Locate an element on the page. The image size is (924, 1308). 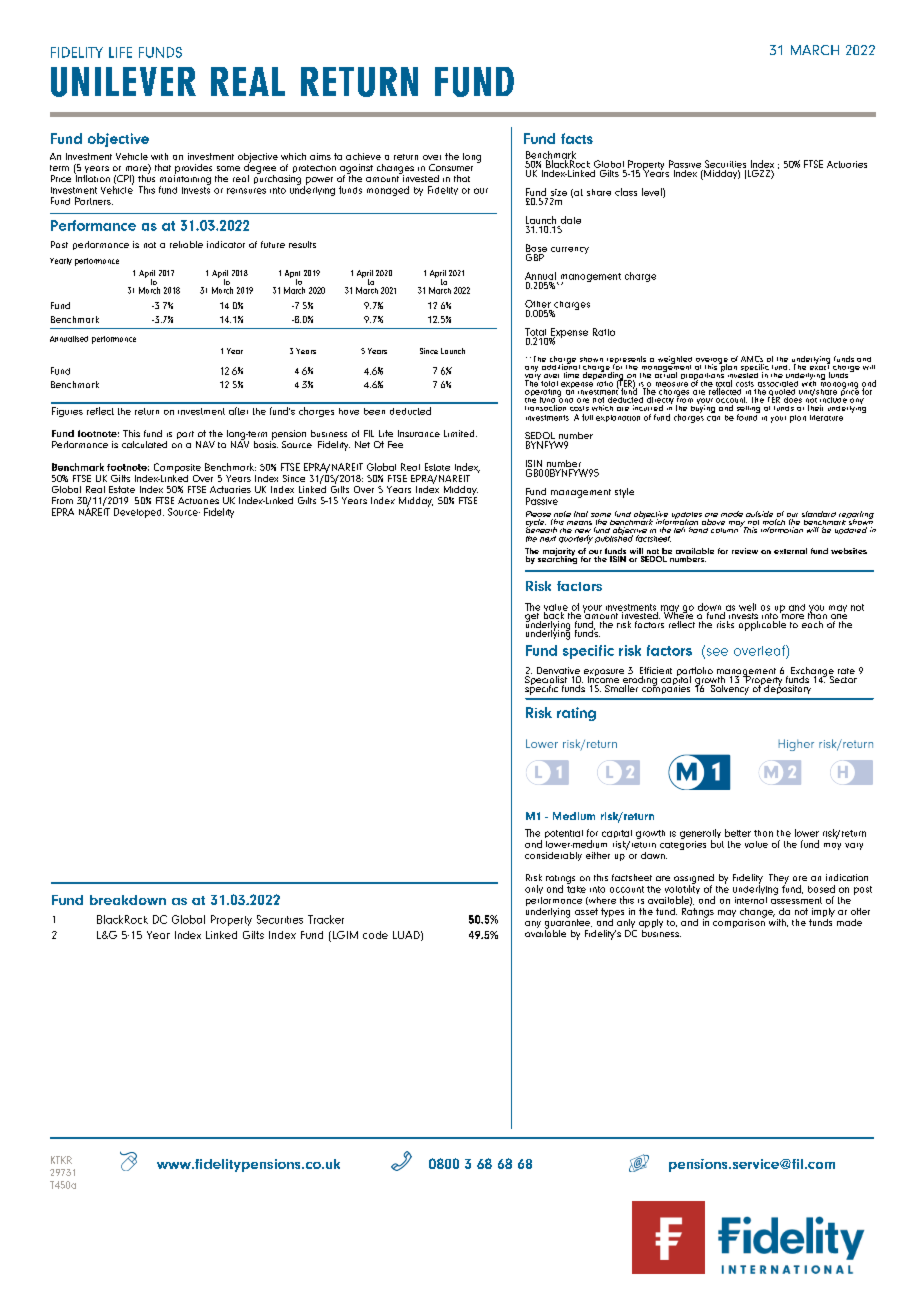
transaction is located at coordinates (545, 408).
